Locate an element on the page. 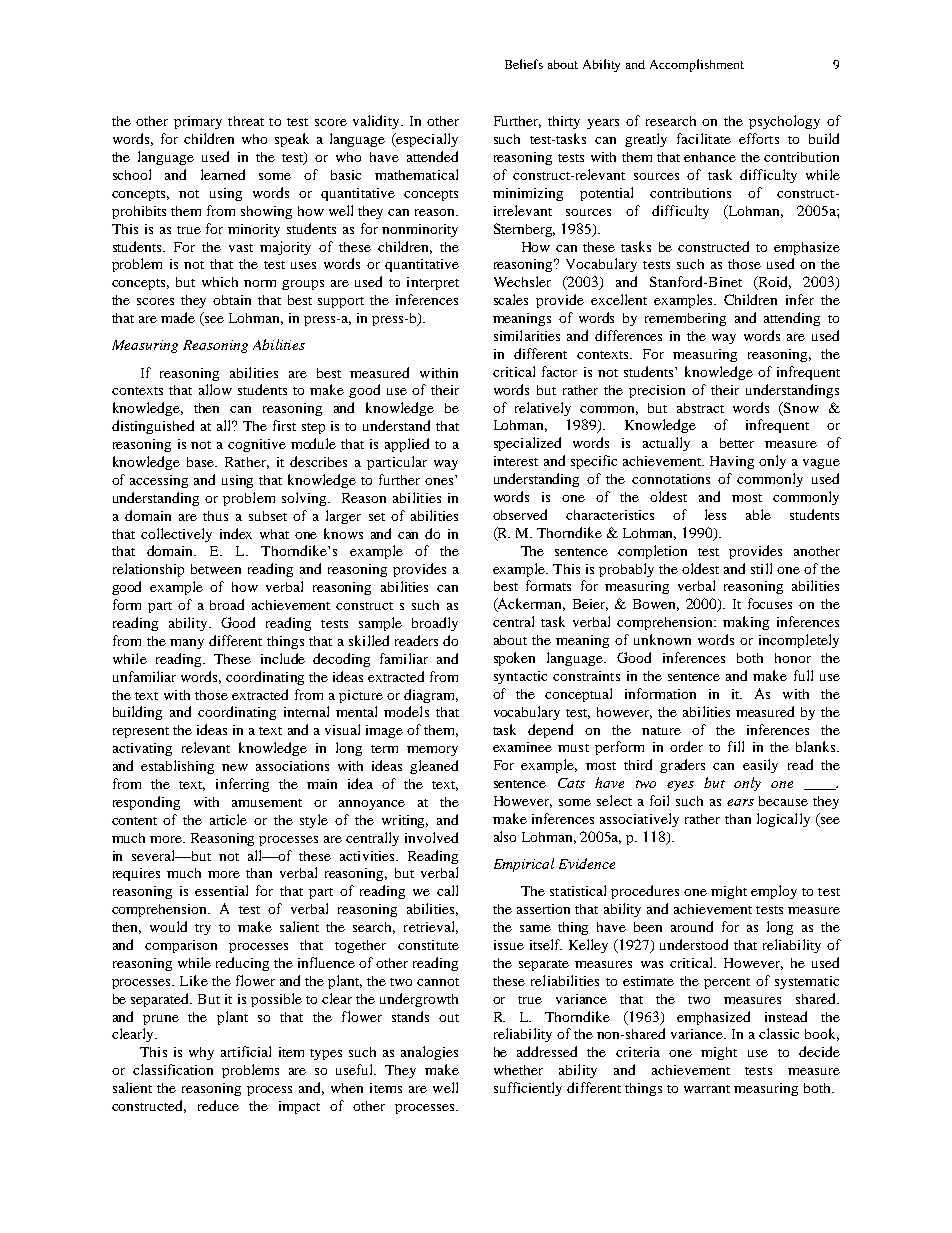  article is located at coordinates (228, 819).
